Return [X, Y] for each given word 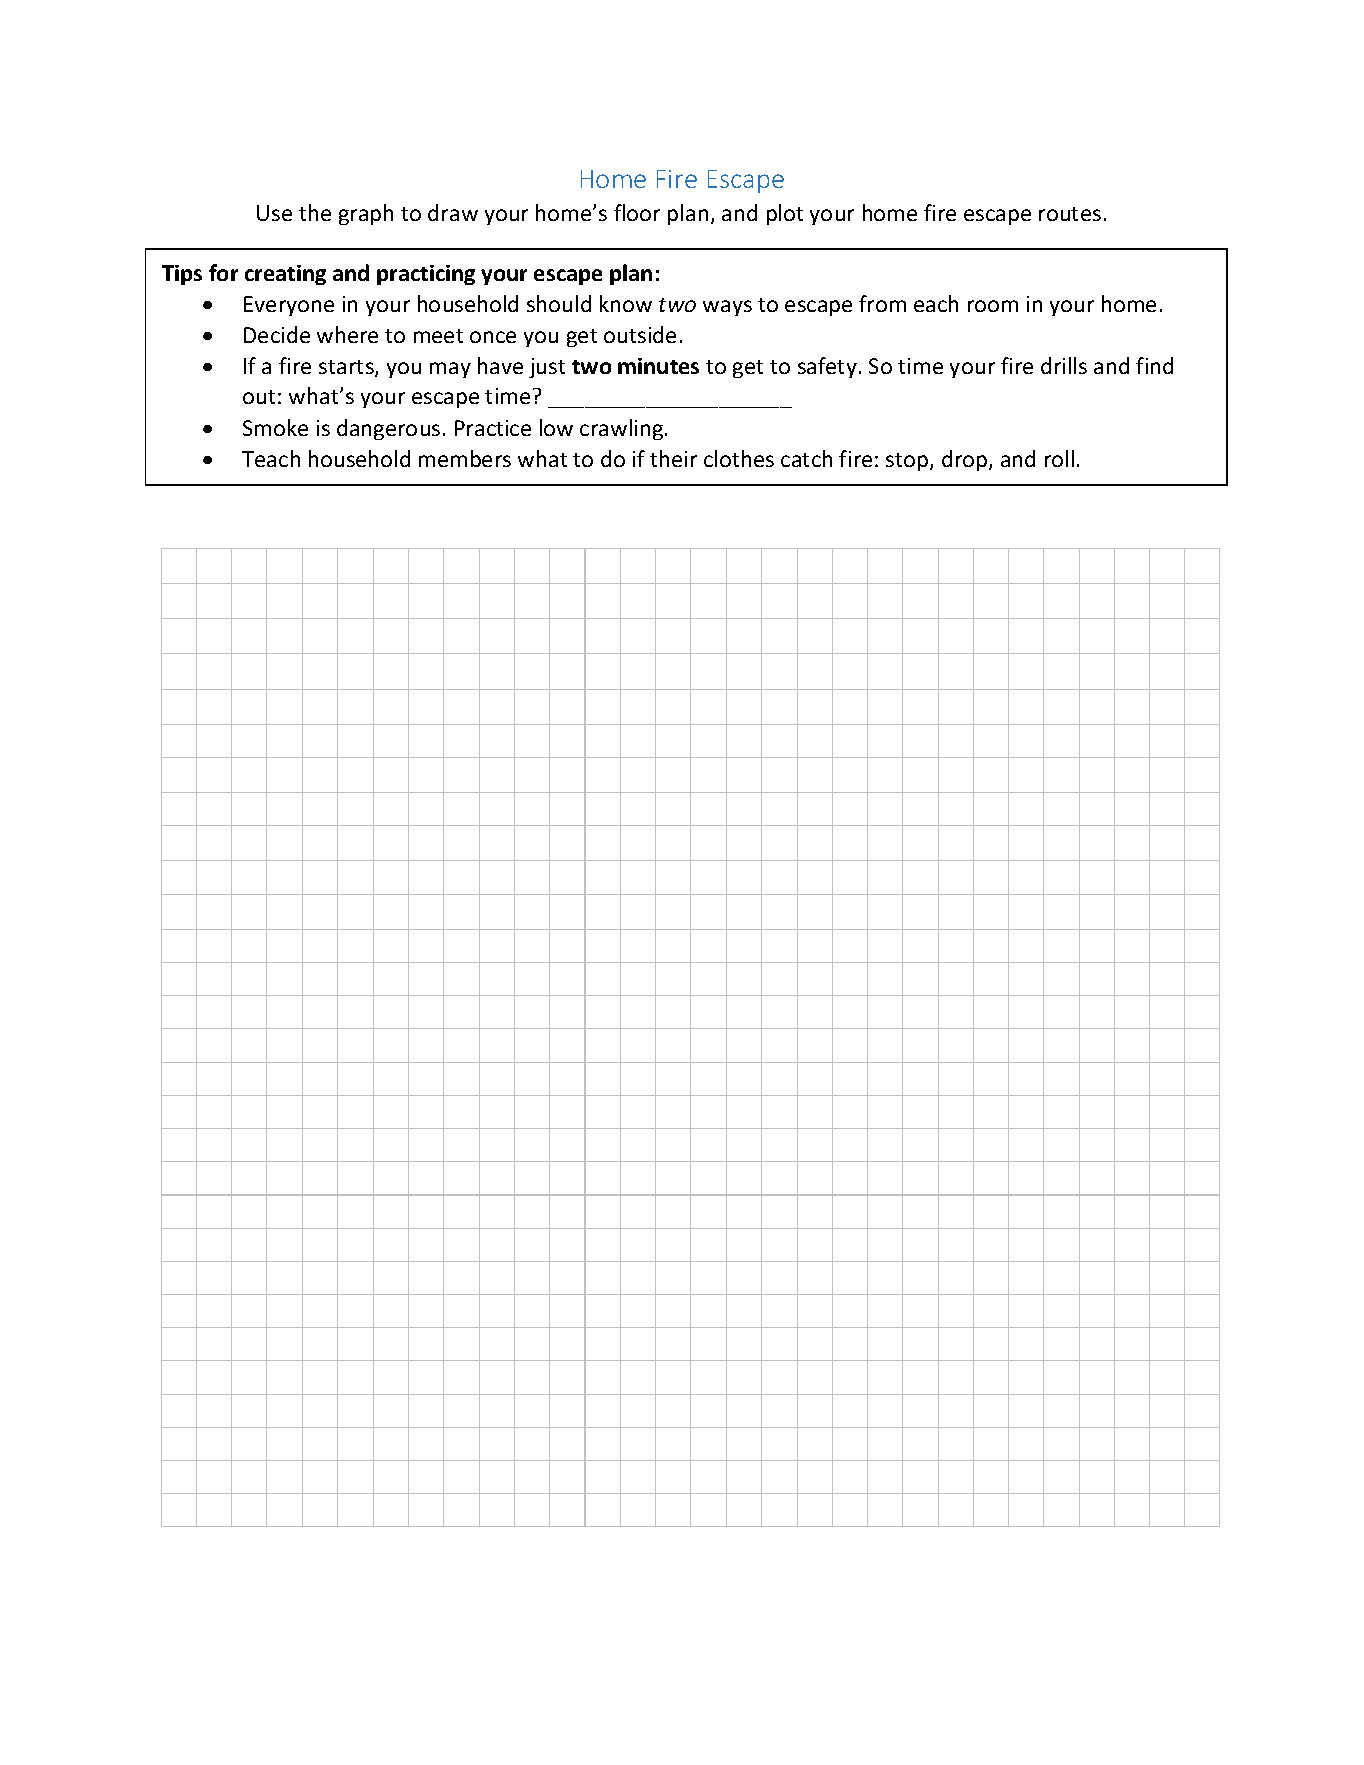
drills [1064, 365]
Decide [277, 334]
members [465, 458]
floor [637, 212]
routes [1070, 214]
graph [366, 214]
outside [640, 334]
